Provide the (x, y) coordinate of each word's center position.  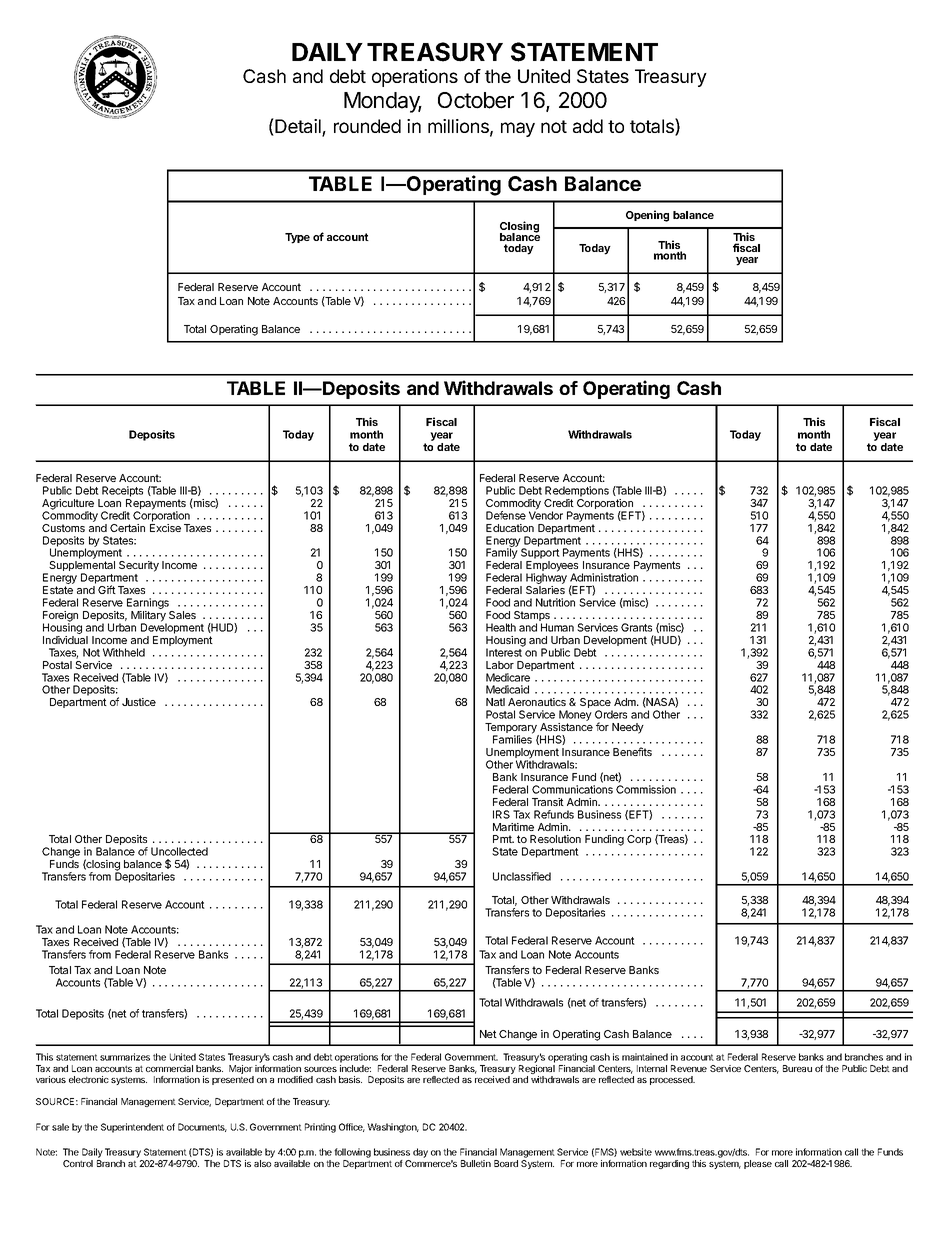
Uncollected (179, 851)
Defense (506, 515)
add (588, 126)
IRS (501, 814)
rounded (367, 126)
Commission (646, 789)
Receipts (122, 491)
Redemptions (577, 491)
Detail (298, 127)
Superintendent (132, 1128)
